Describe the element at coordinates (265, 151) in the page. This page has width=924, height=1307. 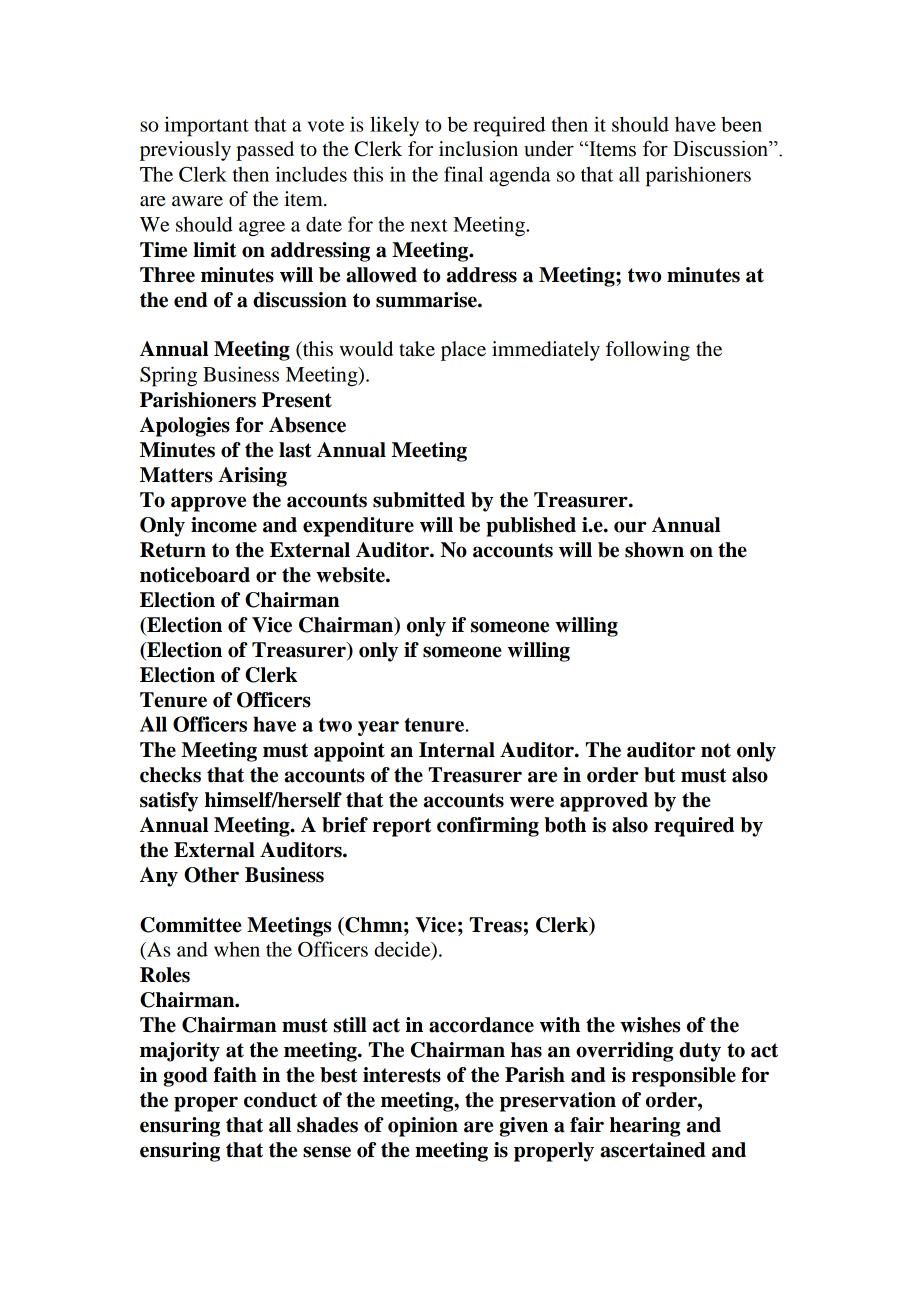
I see `passed` at that location.
